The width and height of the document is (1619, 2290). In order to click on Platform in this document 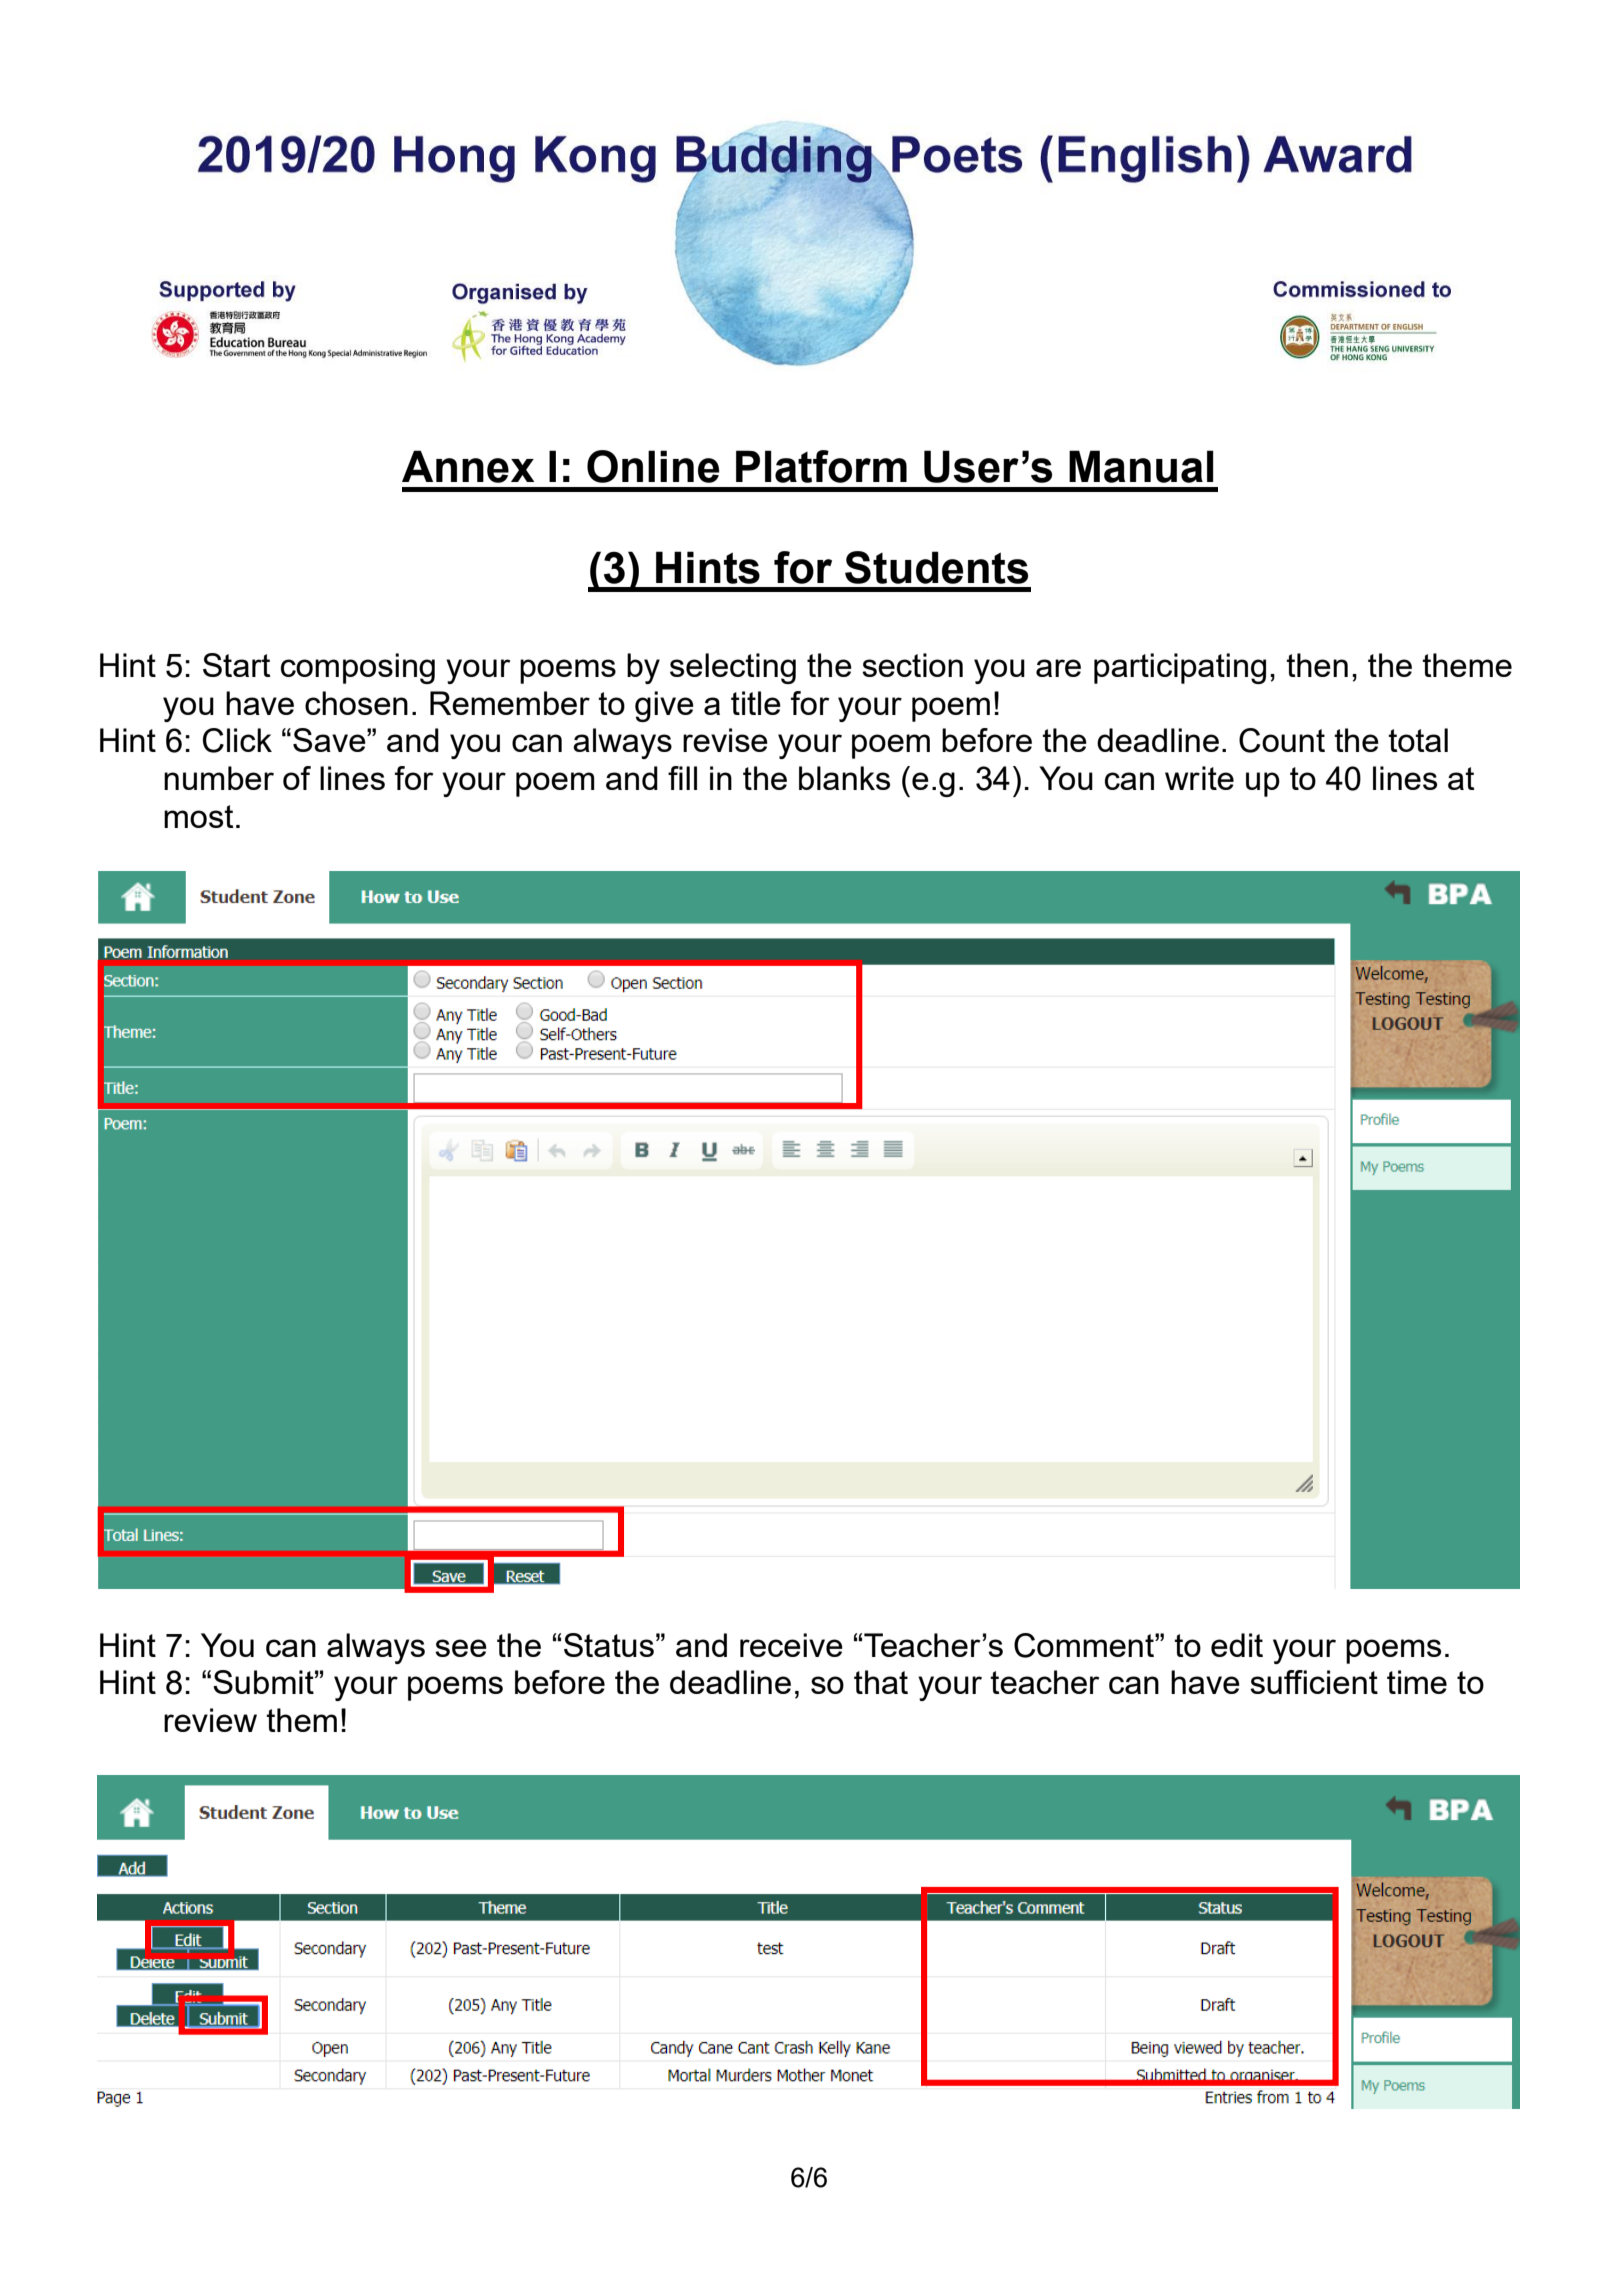, I will do `click(821, 466)`.
